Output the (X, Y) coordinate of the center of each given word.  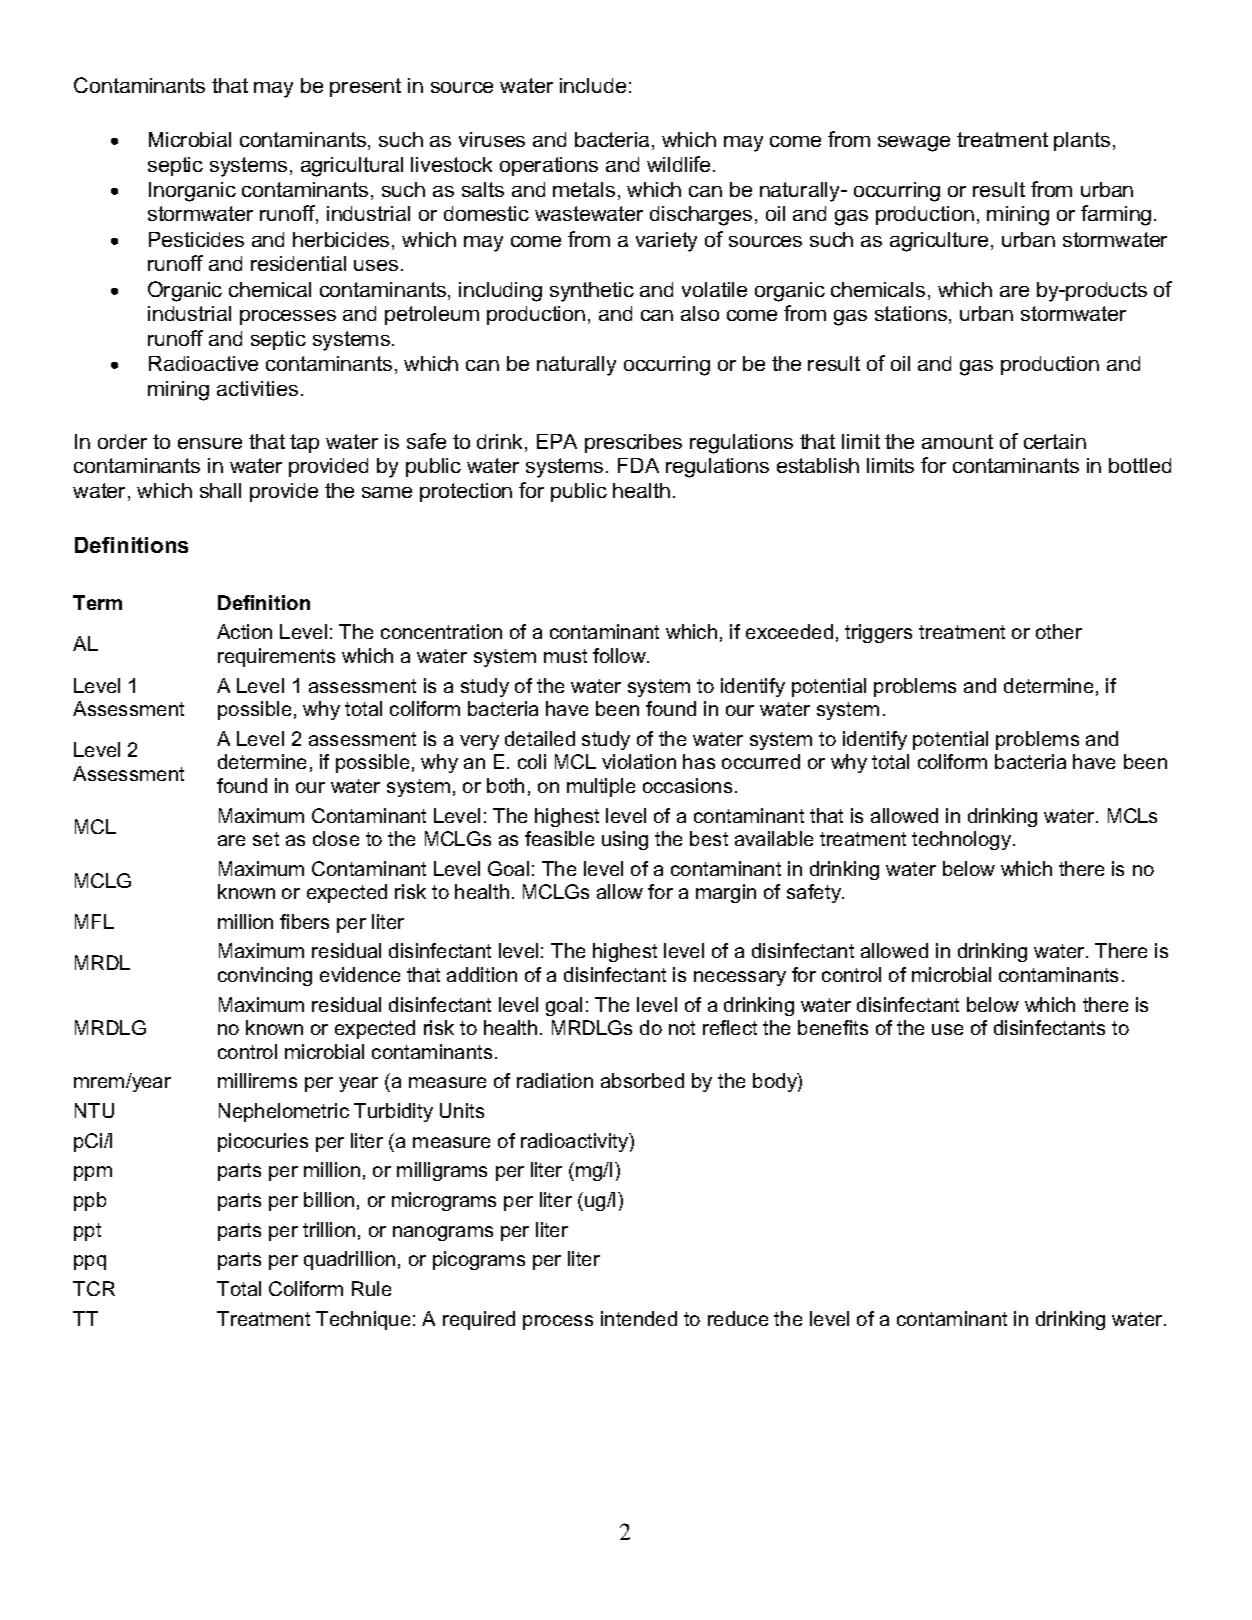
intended (639, 1318)
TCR (94, 1288)
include (593, 85)
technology (963, 840)
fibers (304, 921)
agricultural (352, 167)
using (625, 840)
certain (1055, 441)
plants (1082, 141)
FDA (638, 465)
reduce (738, 1318)
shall (220, 490)
